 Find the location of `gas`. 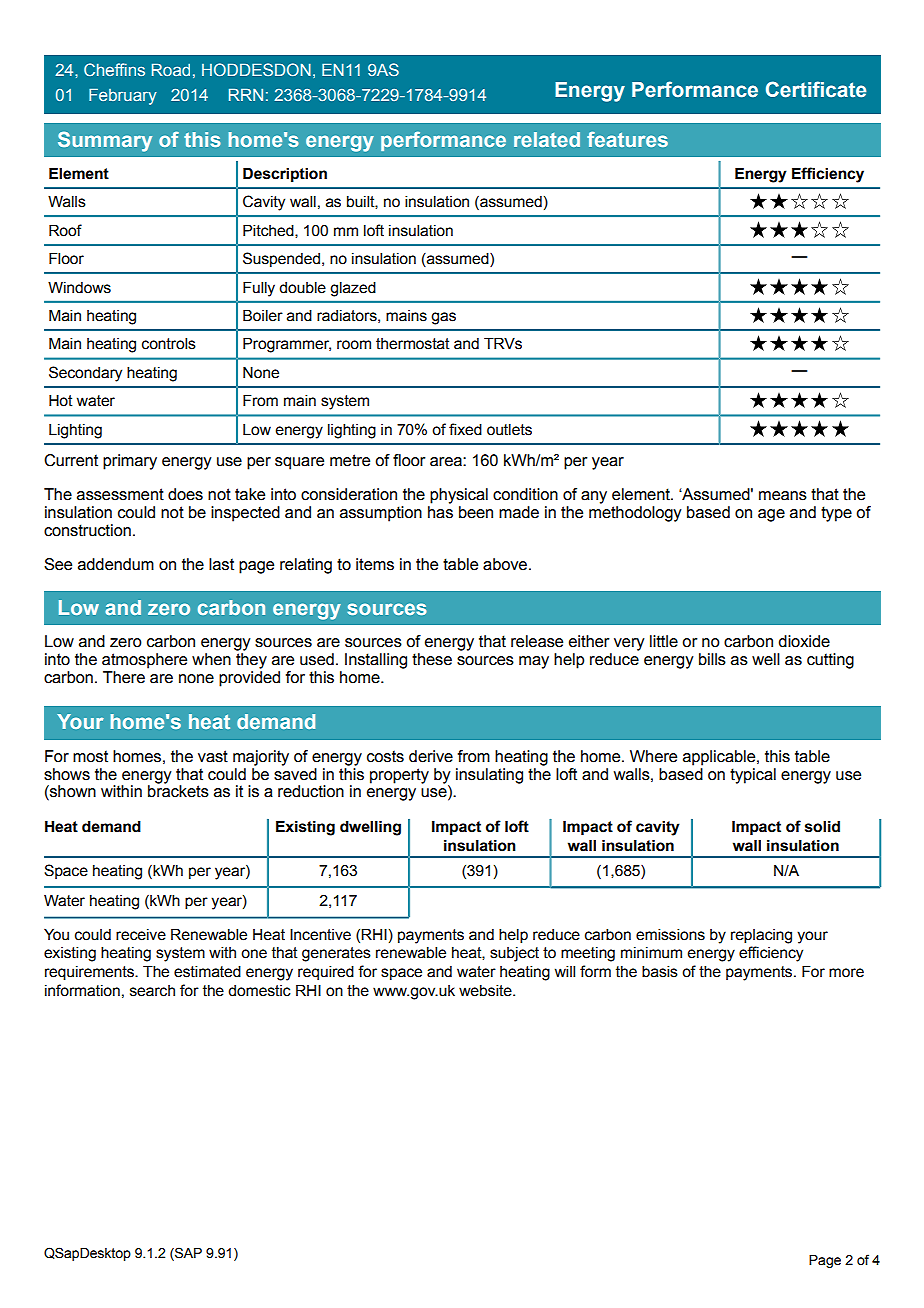

gas is located at coordinates (443, 318).
